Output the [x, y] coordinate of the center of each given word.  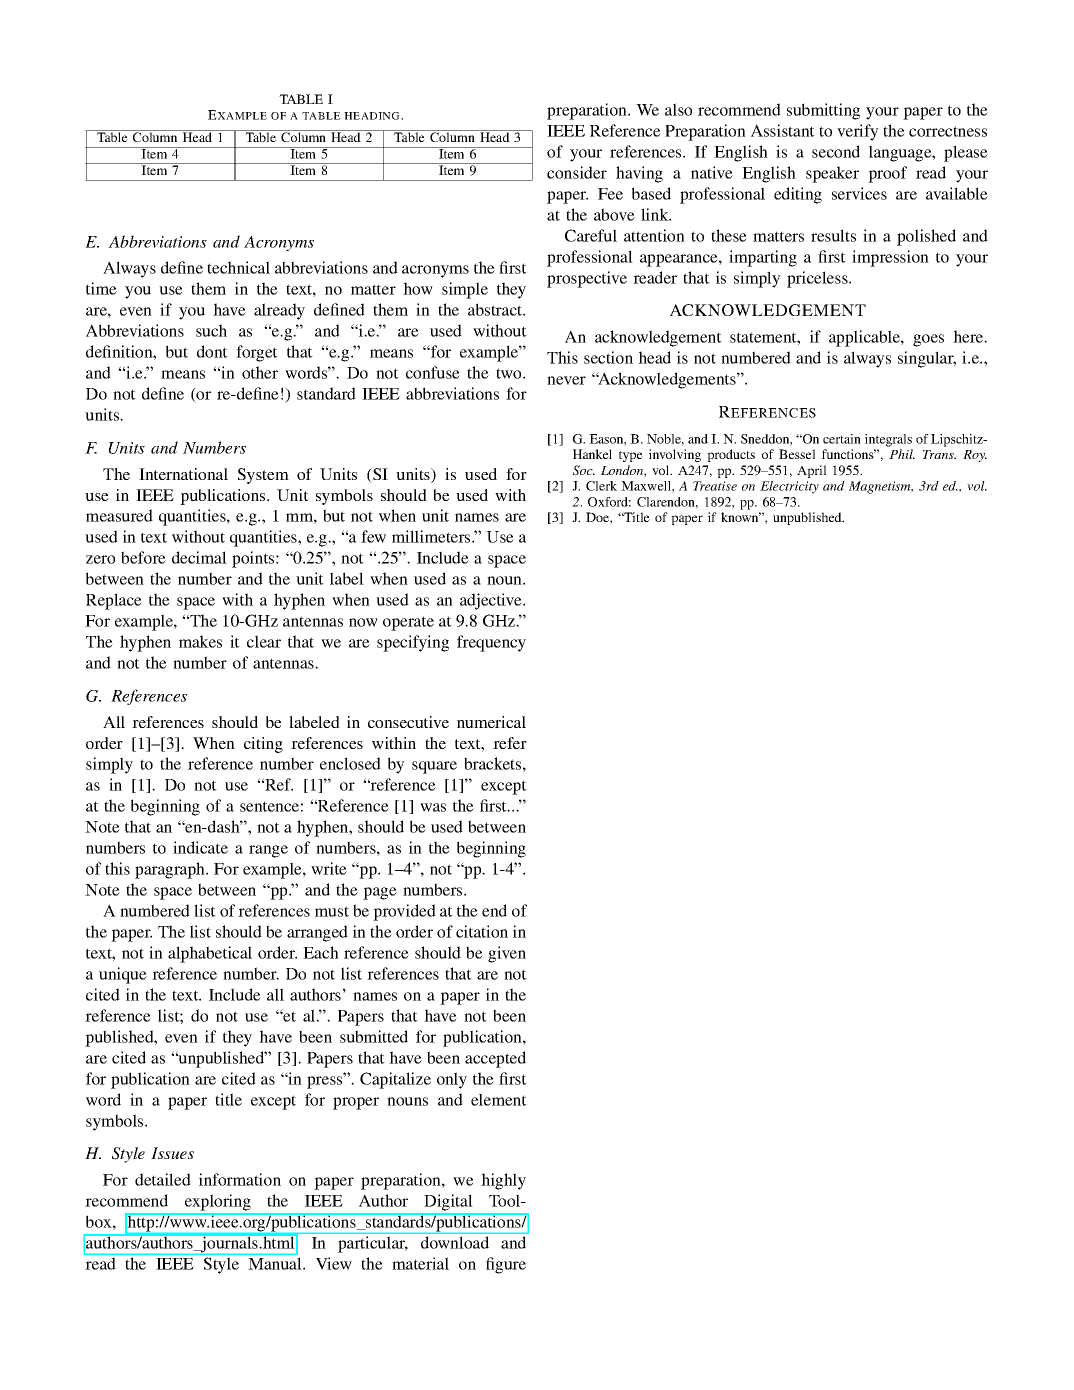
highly [503, 1181]
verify [858, 132]
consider [577, 172]
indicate [200, 847]
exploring [218, 1202]
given [507, 954]
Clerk [601, 486]
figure [506, 1265]
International [183, 474]
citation [482, 931]
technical [238, 267]
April [811, 471]
